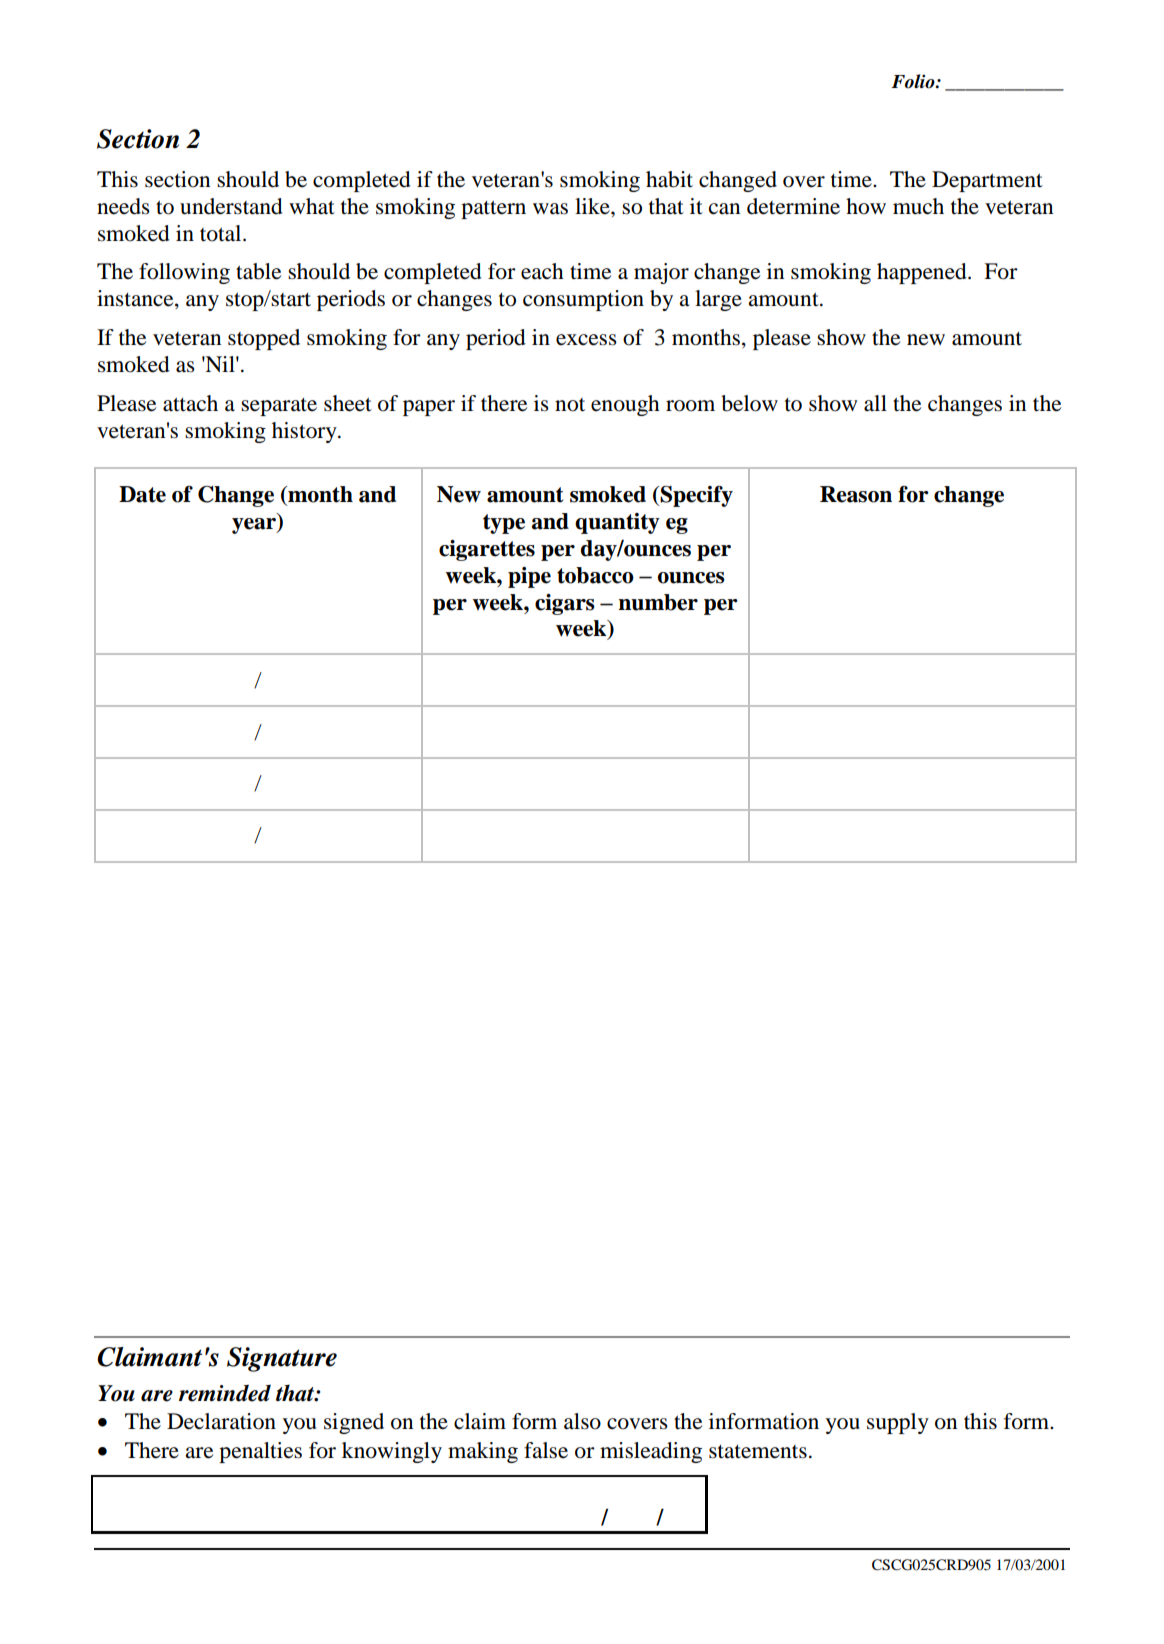  What do you see at coordinates (550, 209) in the image?
I see `was` at bounding box center [550, 209].
